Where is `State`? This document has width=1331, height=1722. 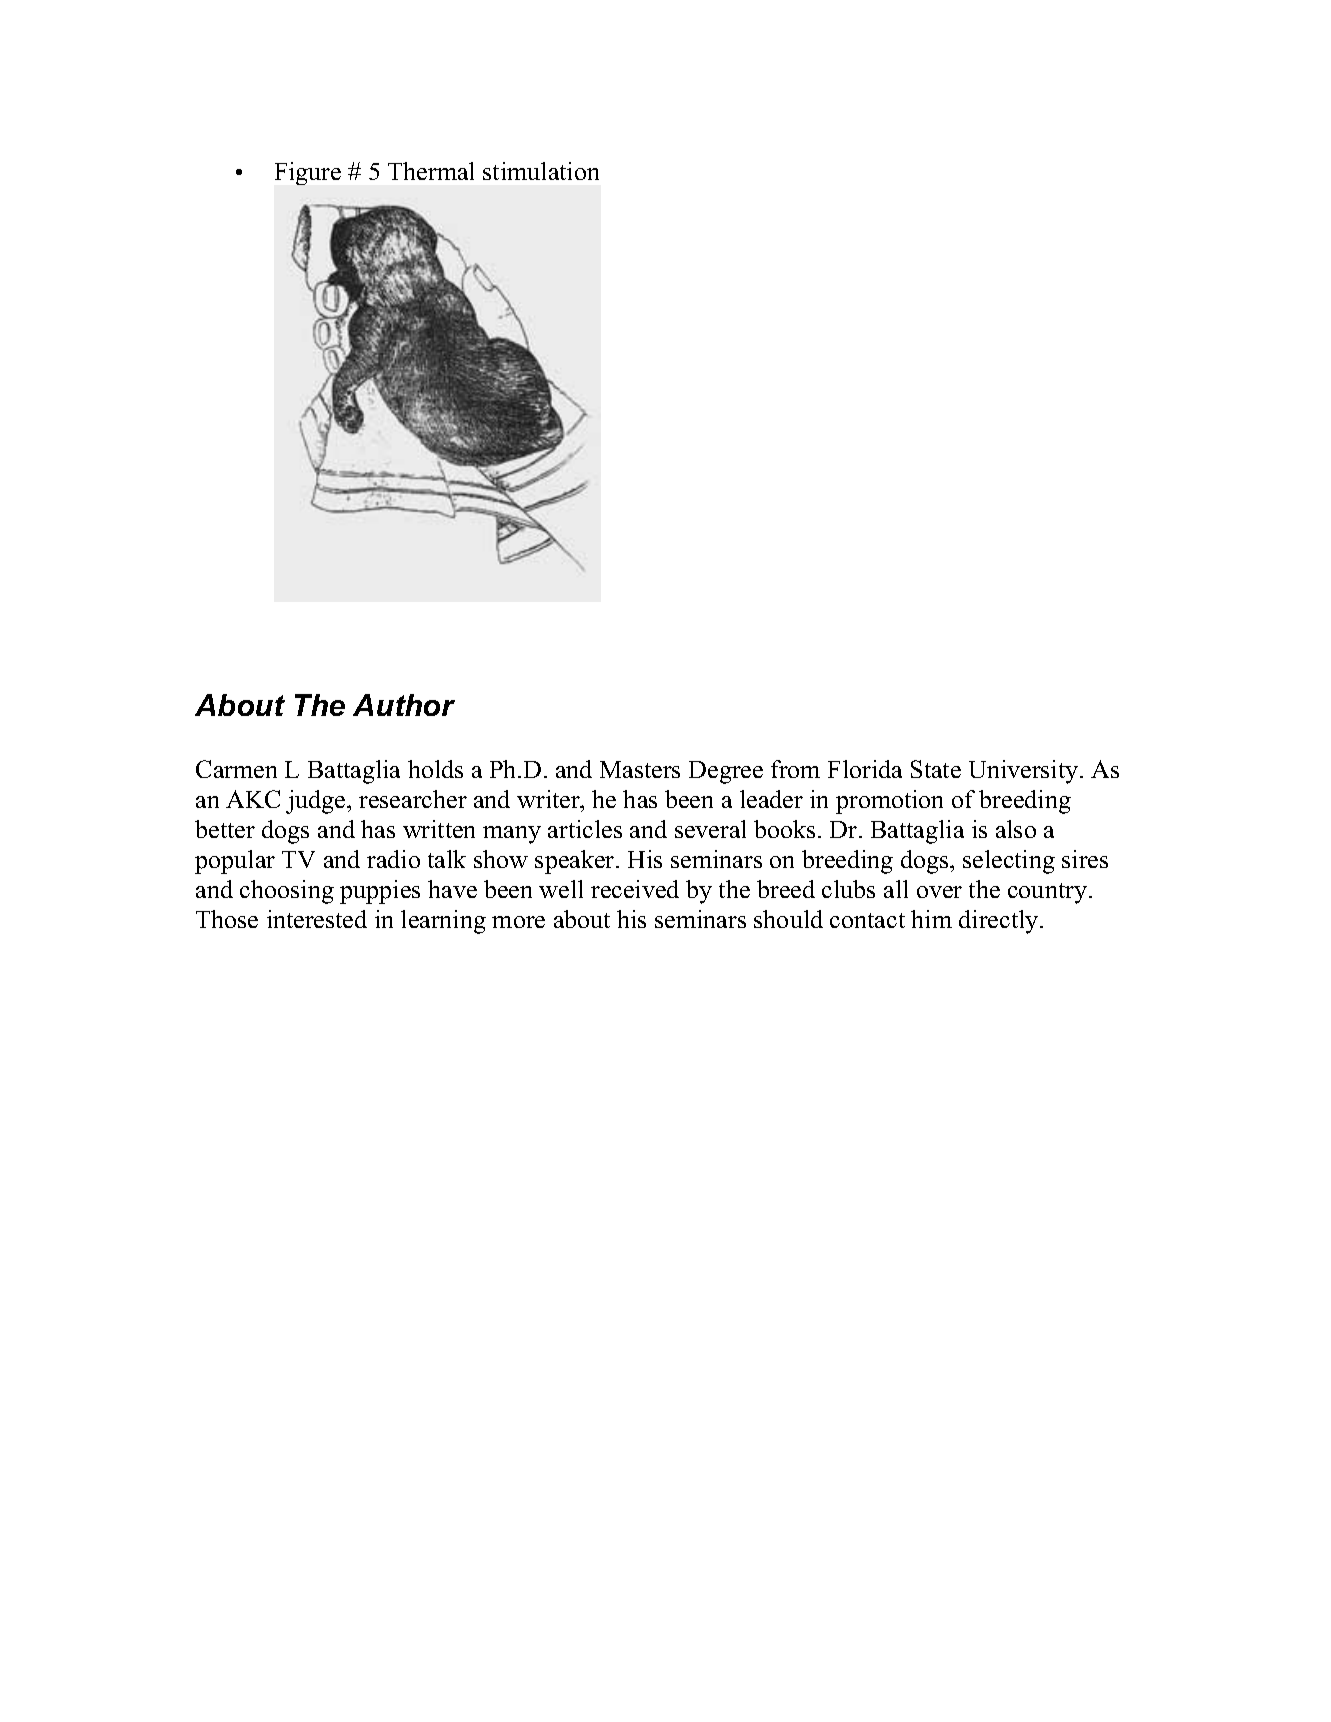
State is located at coordinates (936, 769).
